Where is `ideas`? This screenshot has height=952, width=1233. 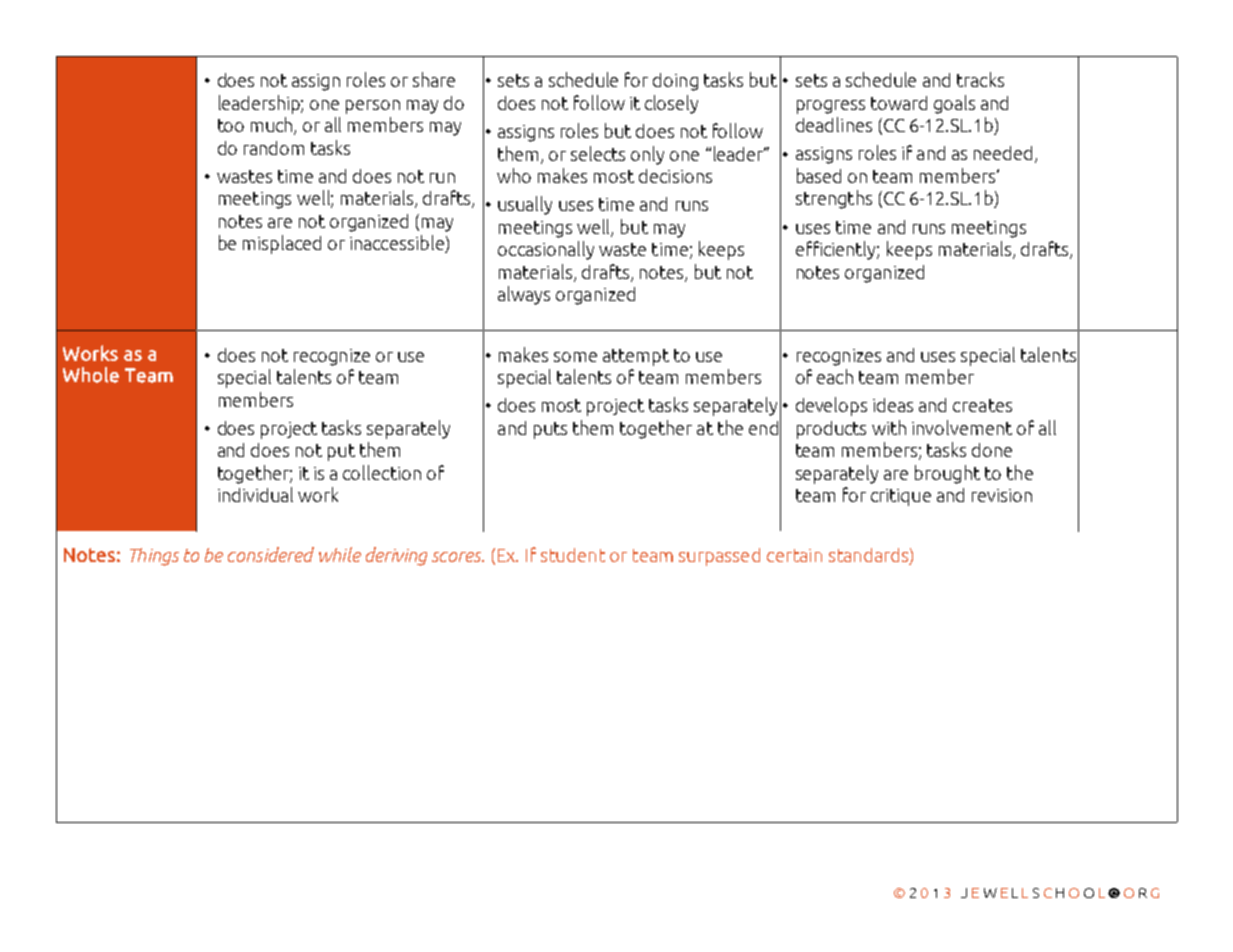 ideas is located at coordinates (893, 405).
